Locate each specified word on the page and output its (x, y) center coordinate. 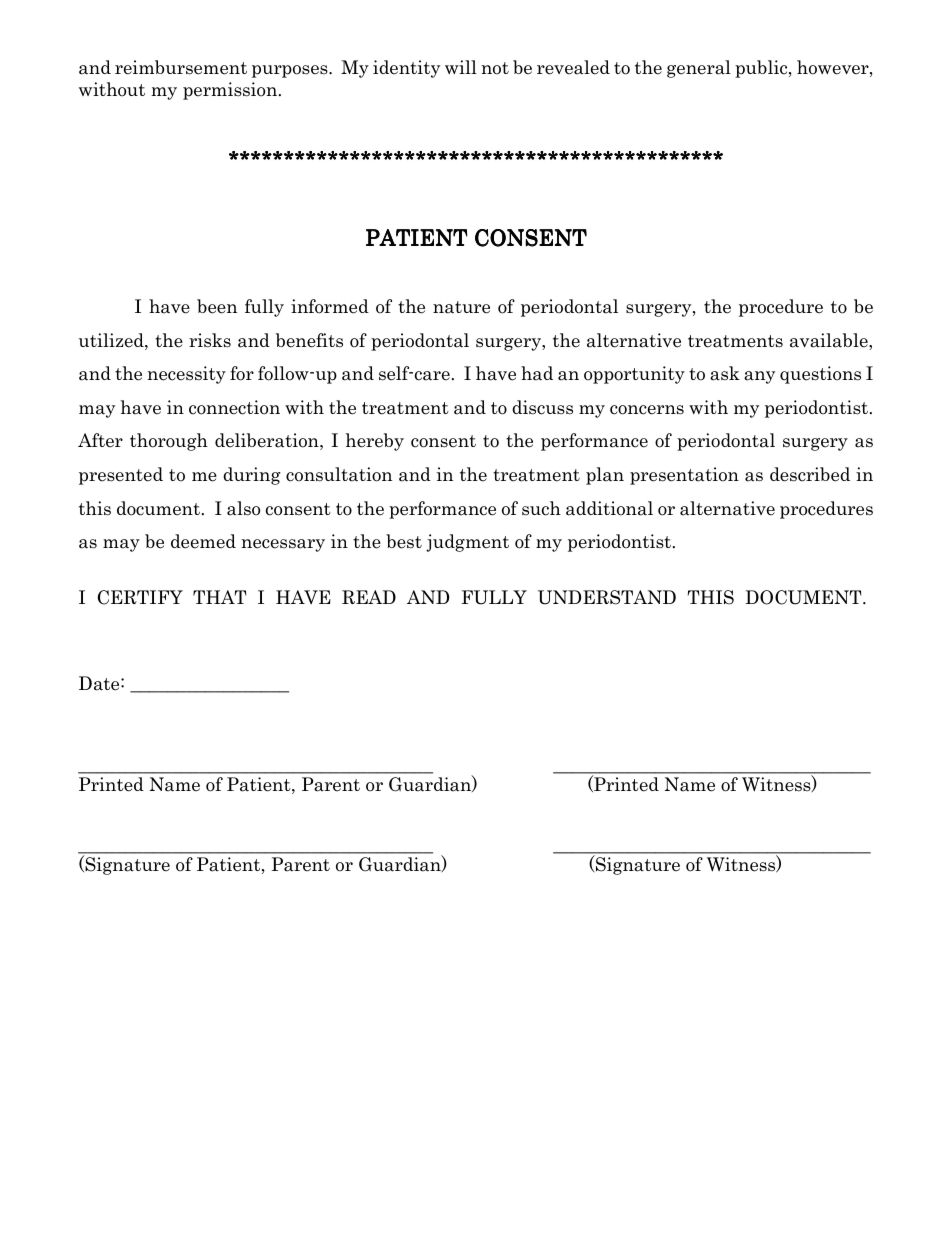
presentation (684, 476)
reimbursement (181, 67)
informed (330, 306)
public (762, 69)
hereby (375, 442)
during (251, 476)
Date (100, 683)
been (217, 306)
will (461, 67)
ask (725, 373)
